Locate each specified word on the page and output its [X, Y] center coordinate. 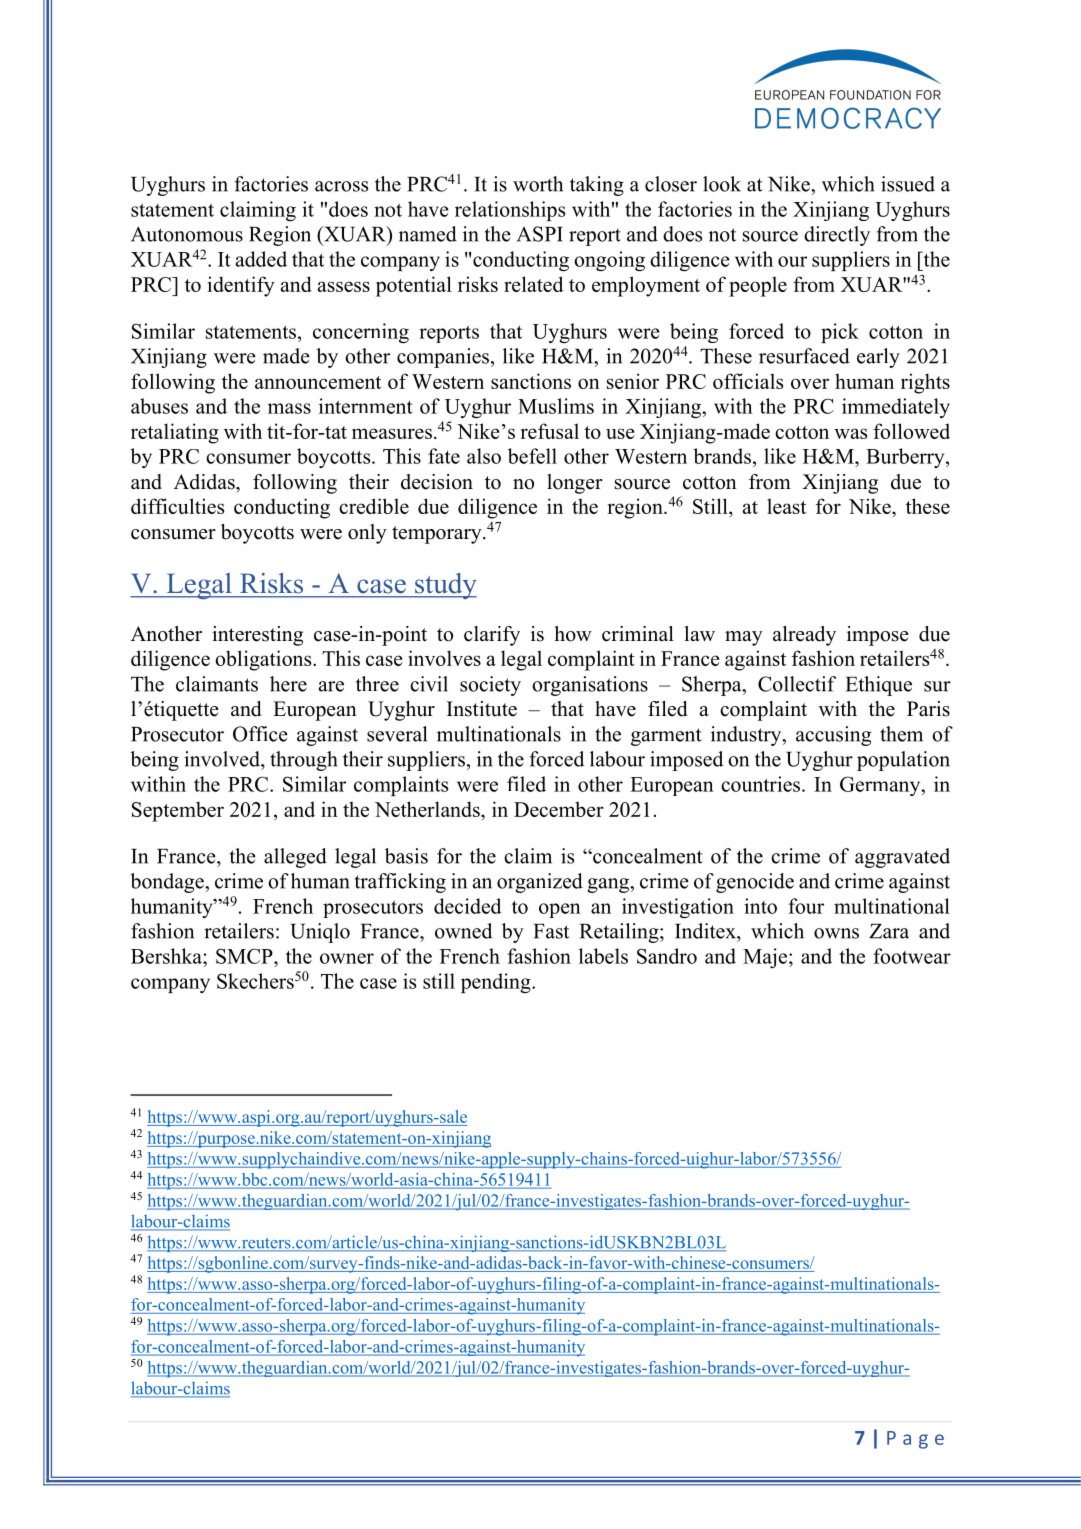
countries [762, 784]
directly [837, 236]
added [261, 259]
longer [575, 484]
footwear [912, 956]
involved [223, 759]
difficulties [177, 506]
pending [497, 983]
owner [347, 958]
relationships [510, 211]
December [559, 809]
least [786, 506]
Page [915, 1440]
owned [463, 931]
